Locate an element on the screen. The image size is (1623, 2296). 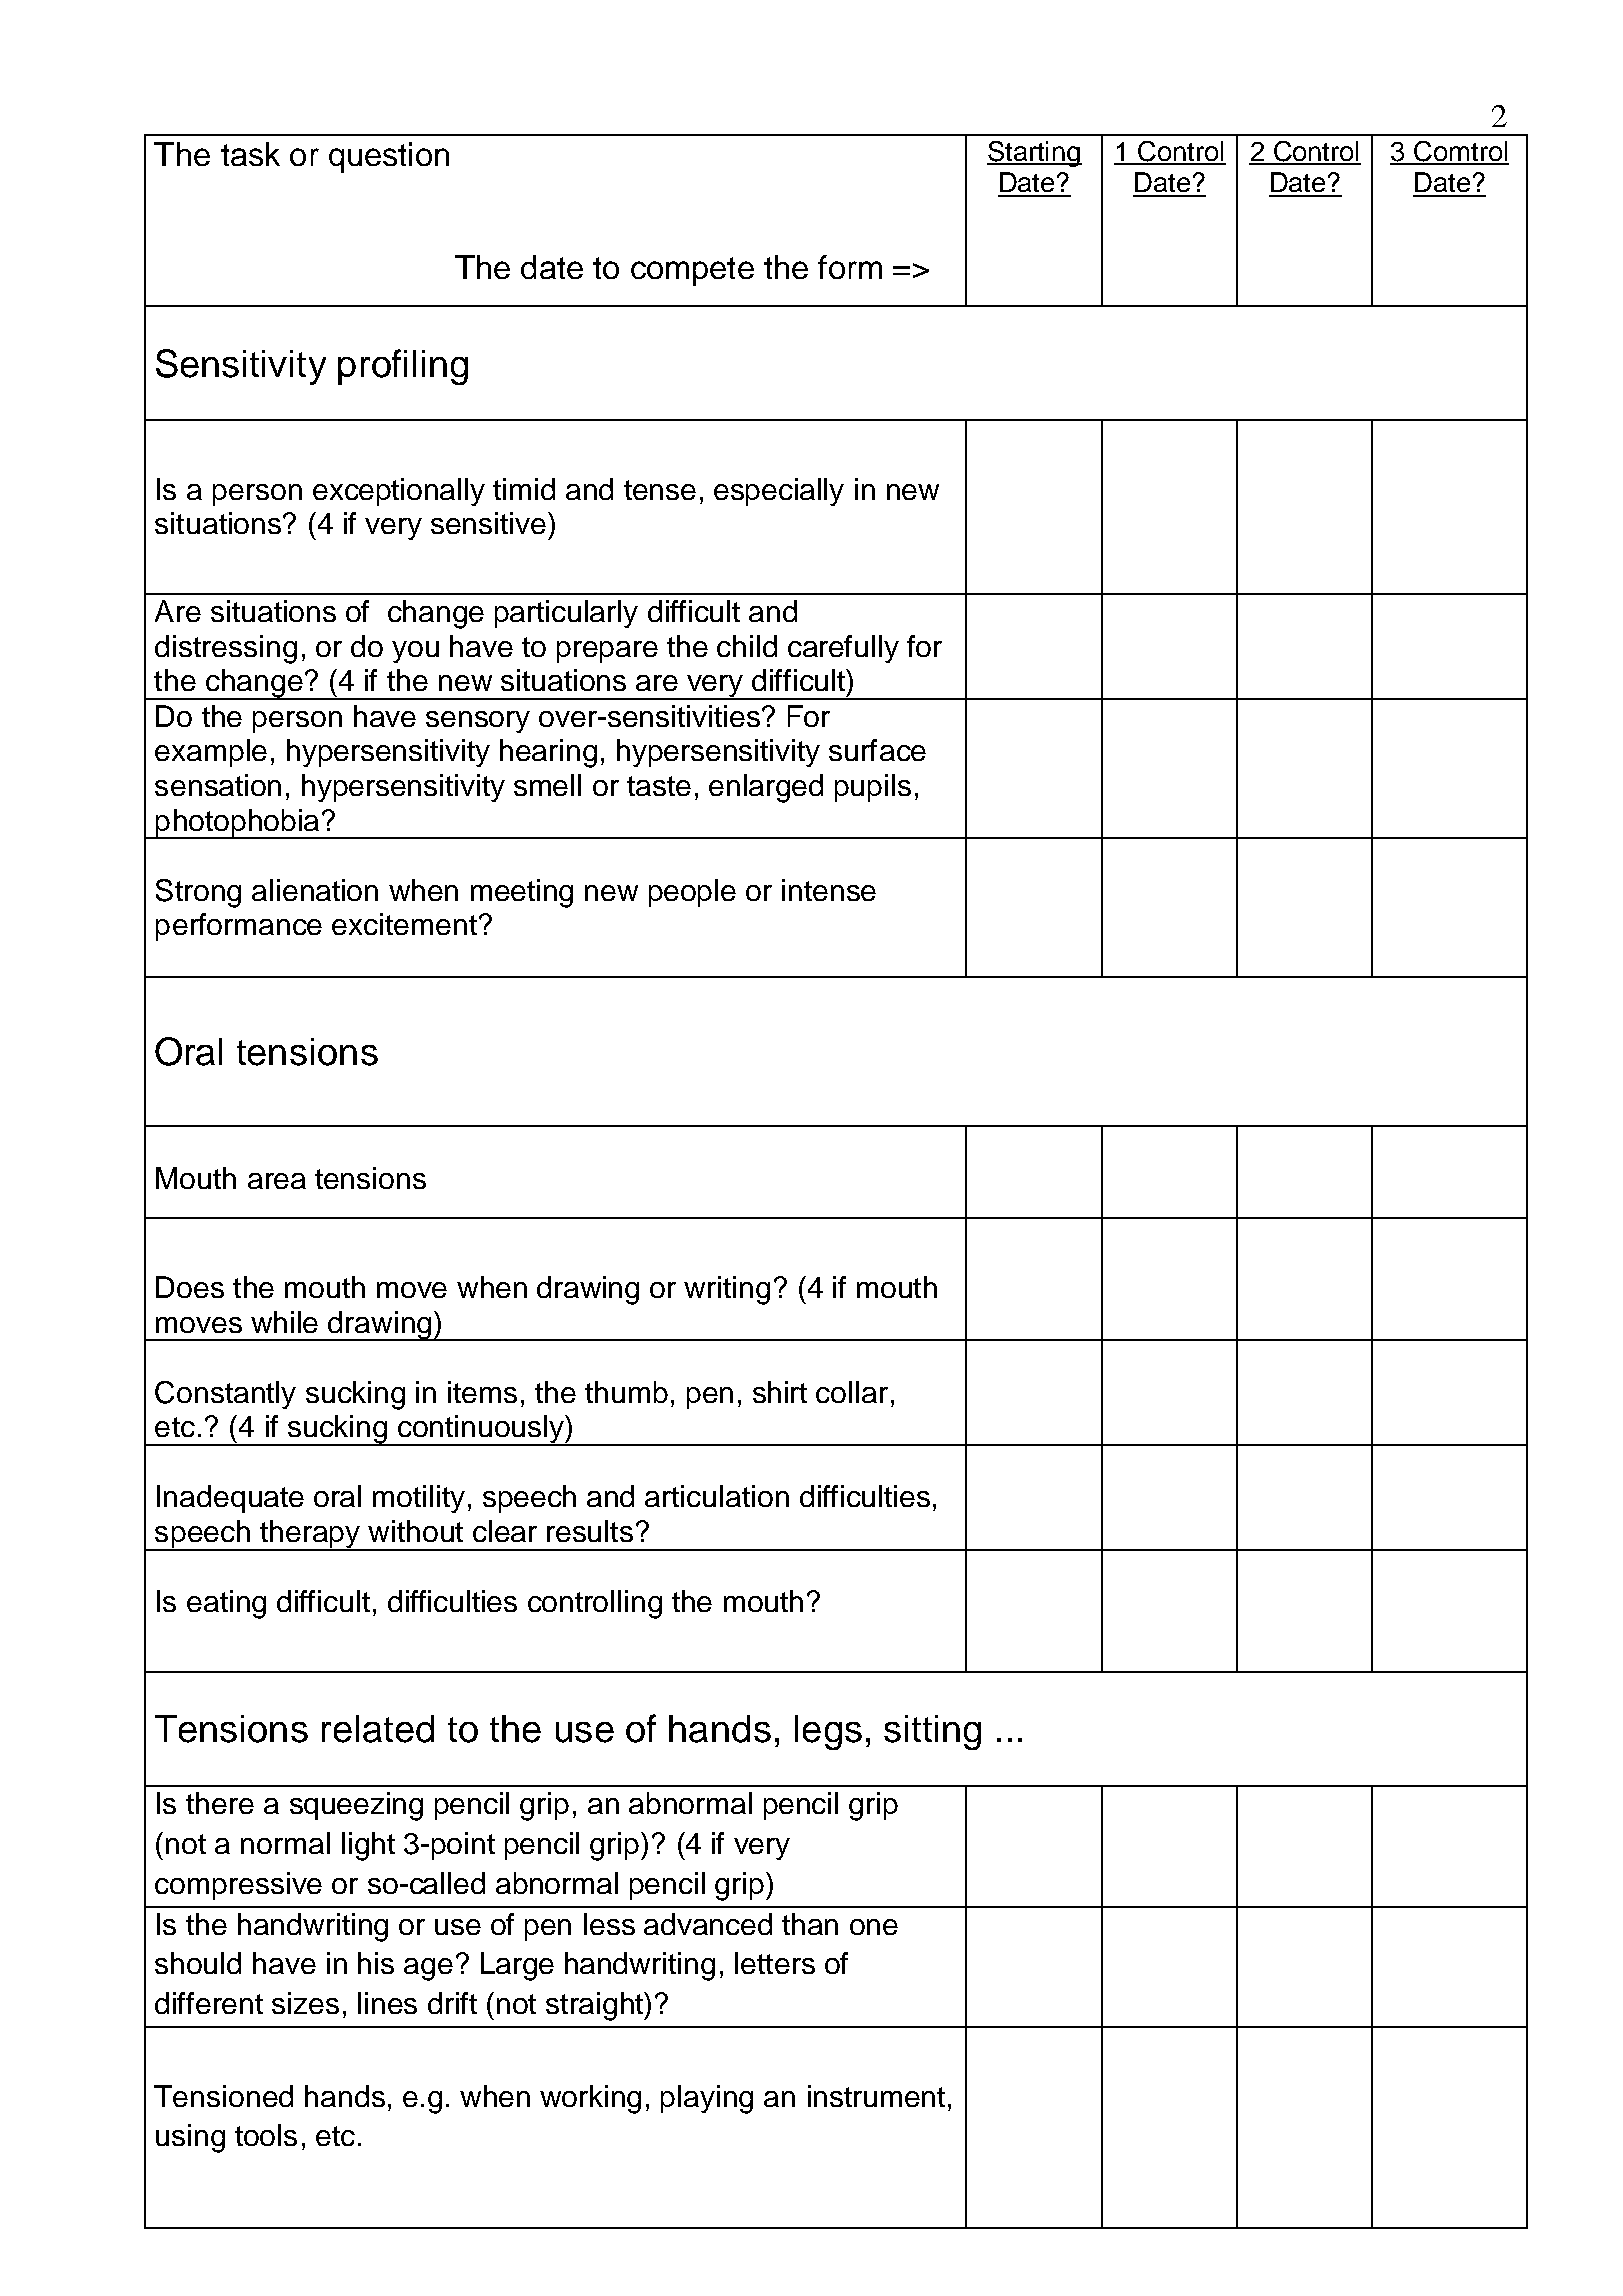
thumb is located at coordinates (626, 1392).
